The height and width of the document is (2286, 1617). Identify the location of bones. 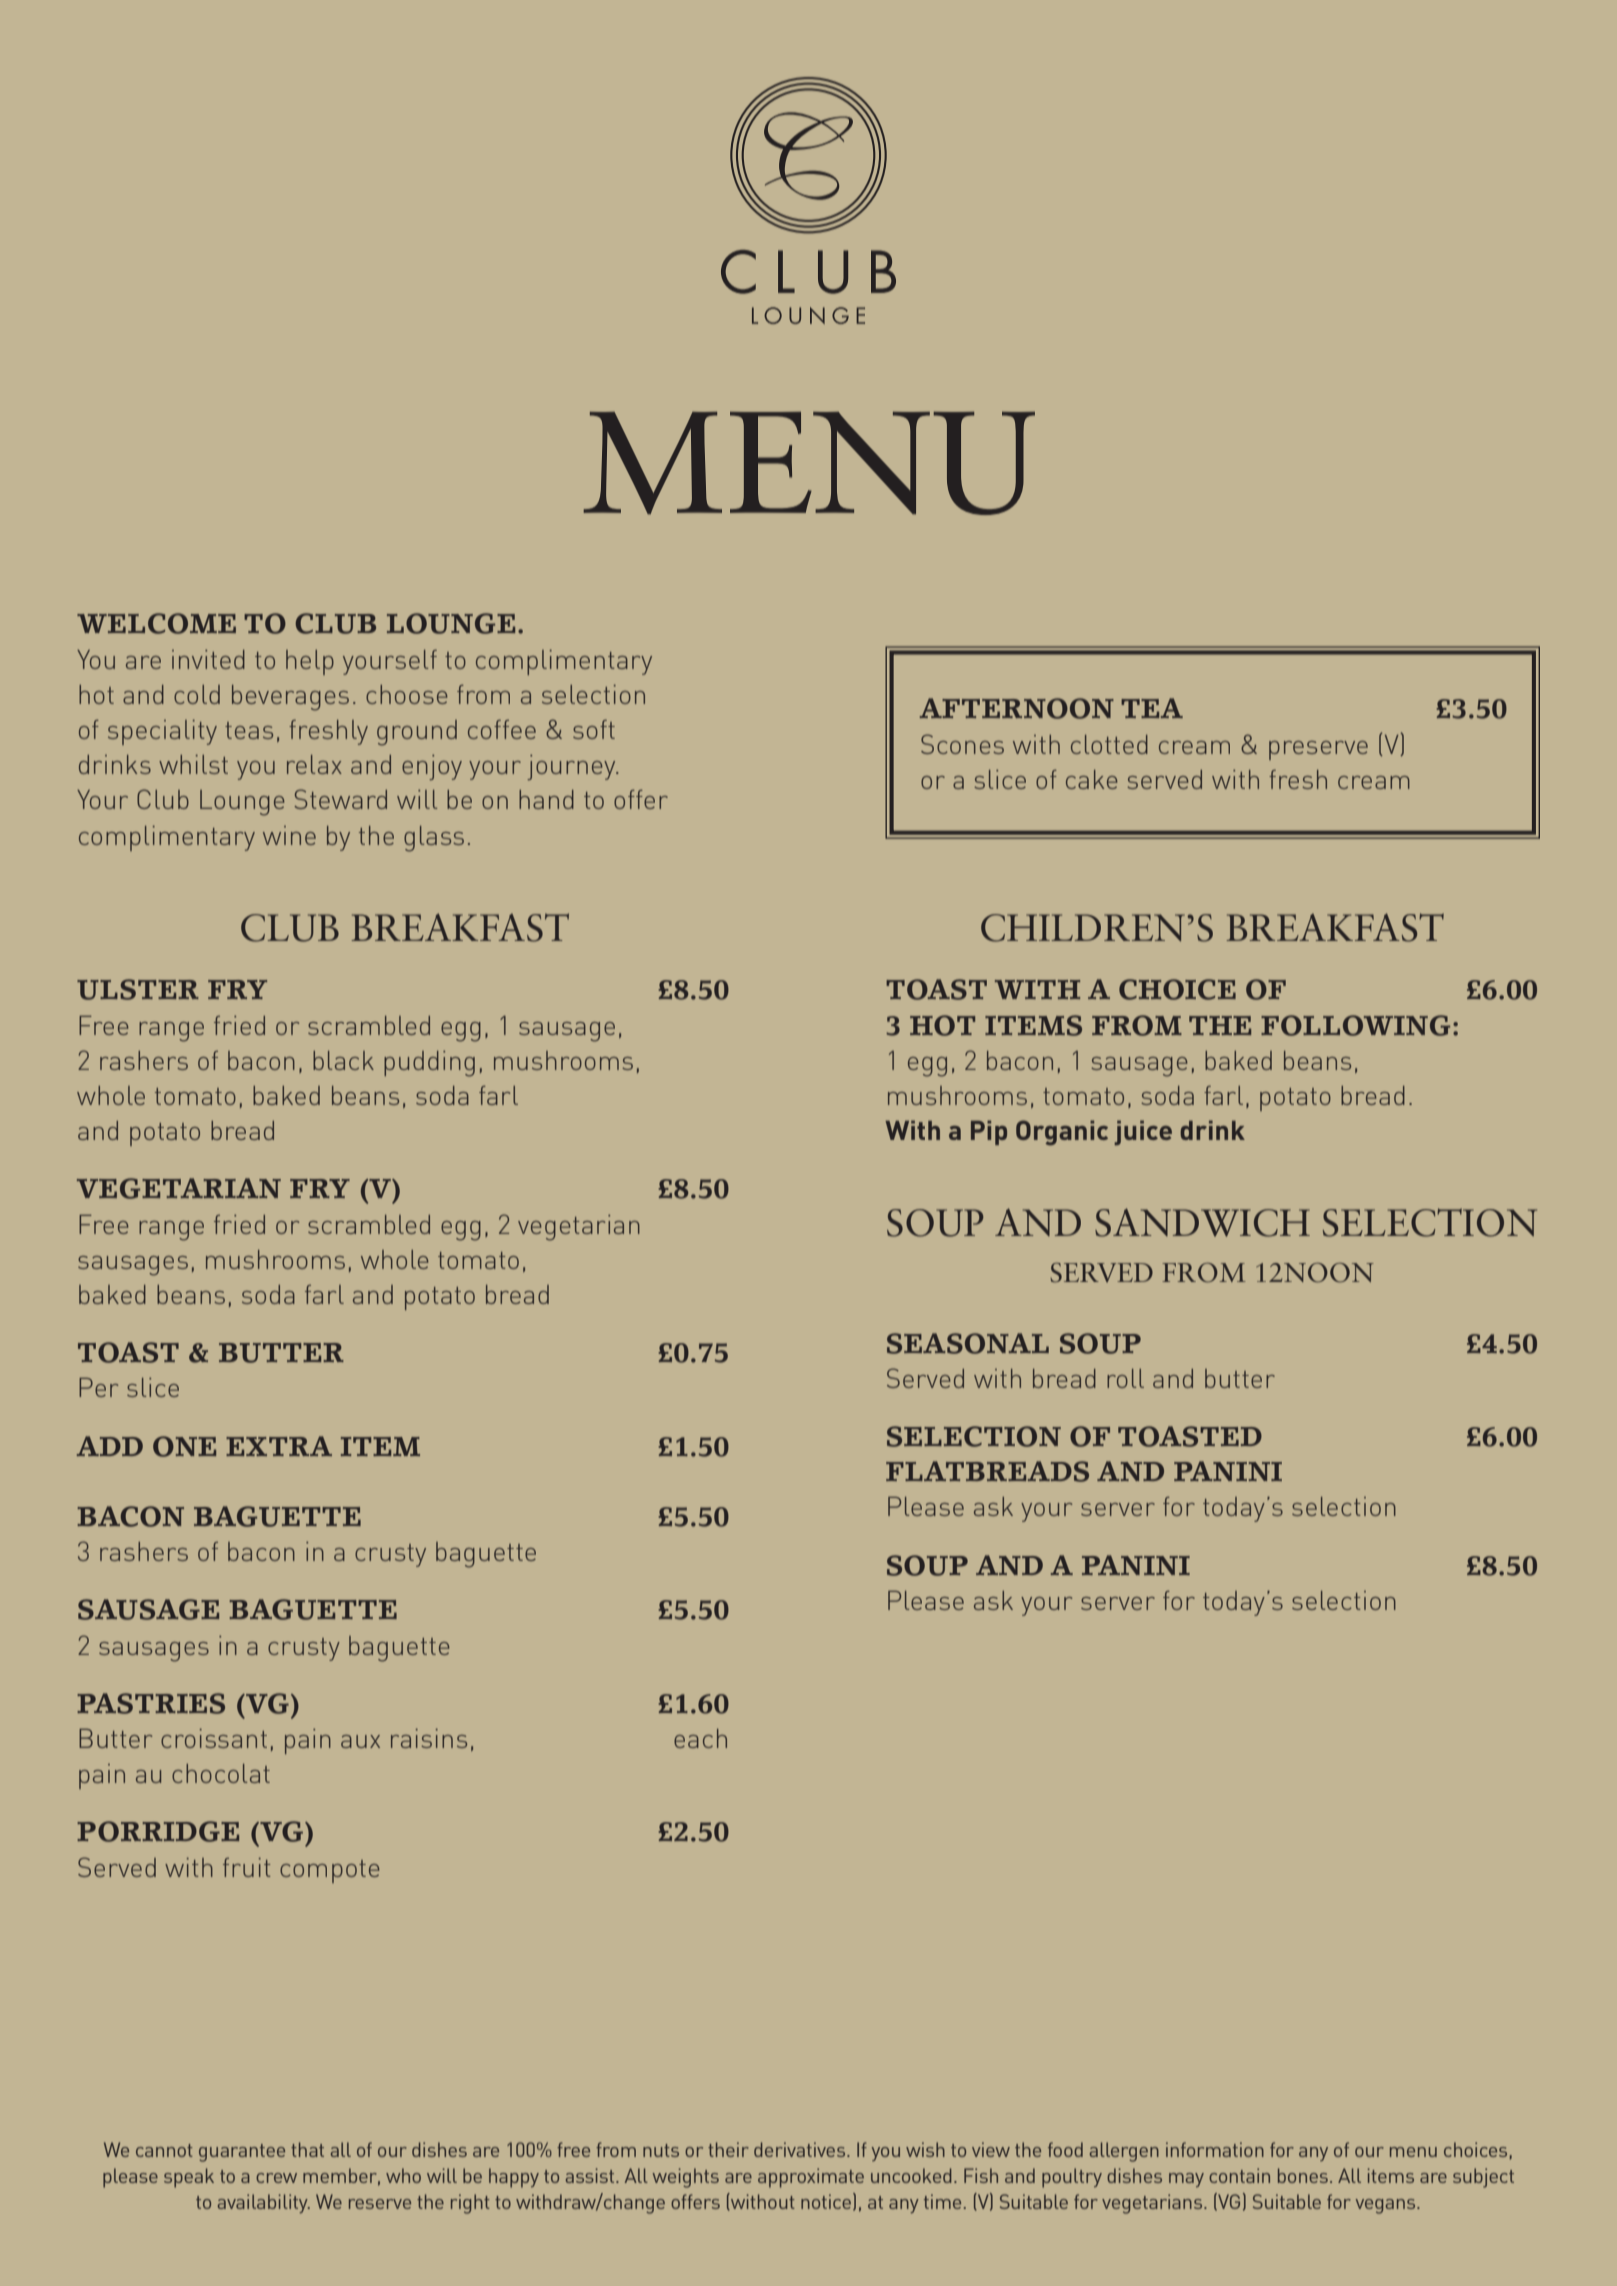
(1303, 2175).
